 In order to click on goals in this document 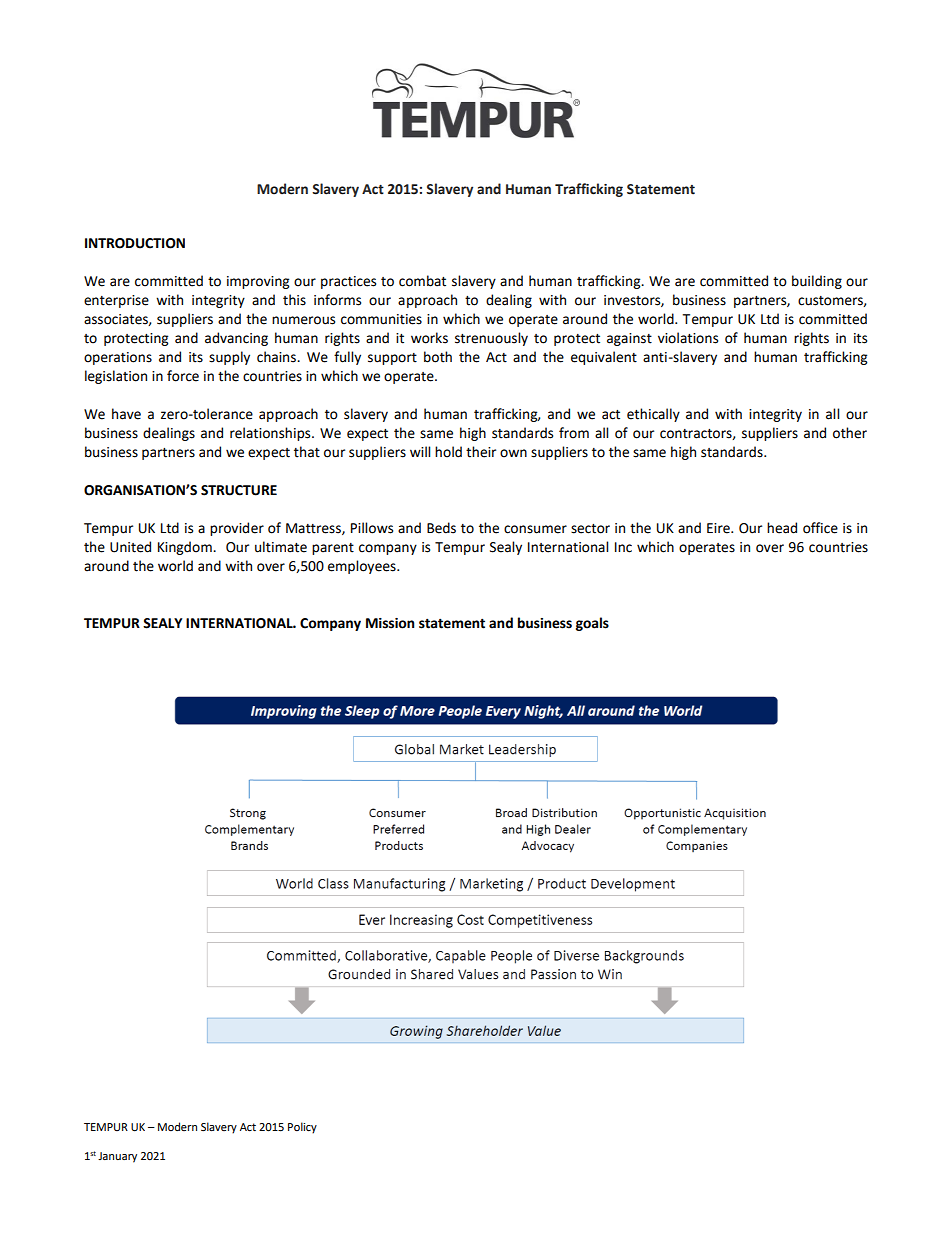, I will do `click(592, 624)`.
